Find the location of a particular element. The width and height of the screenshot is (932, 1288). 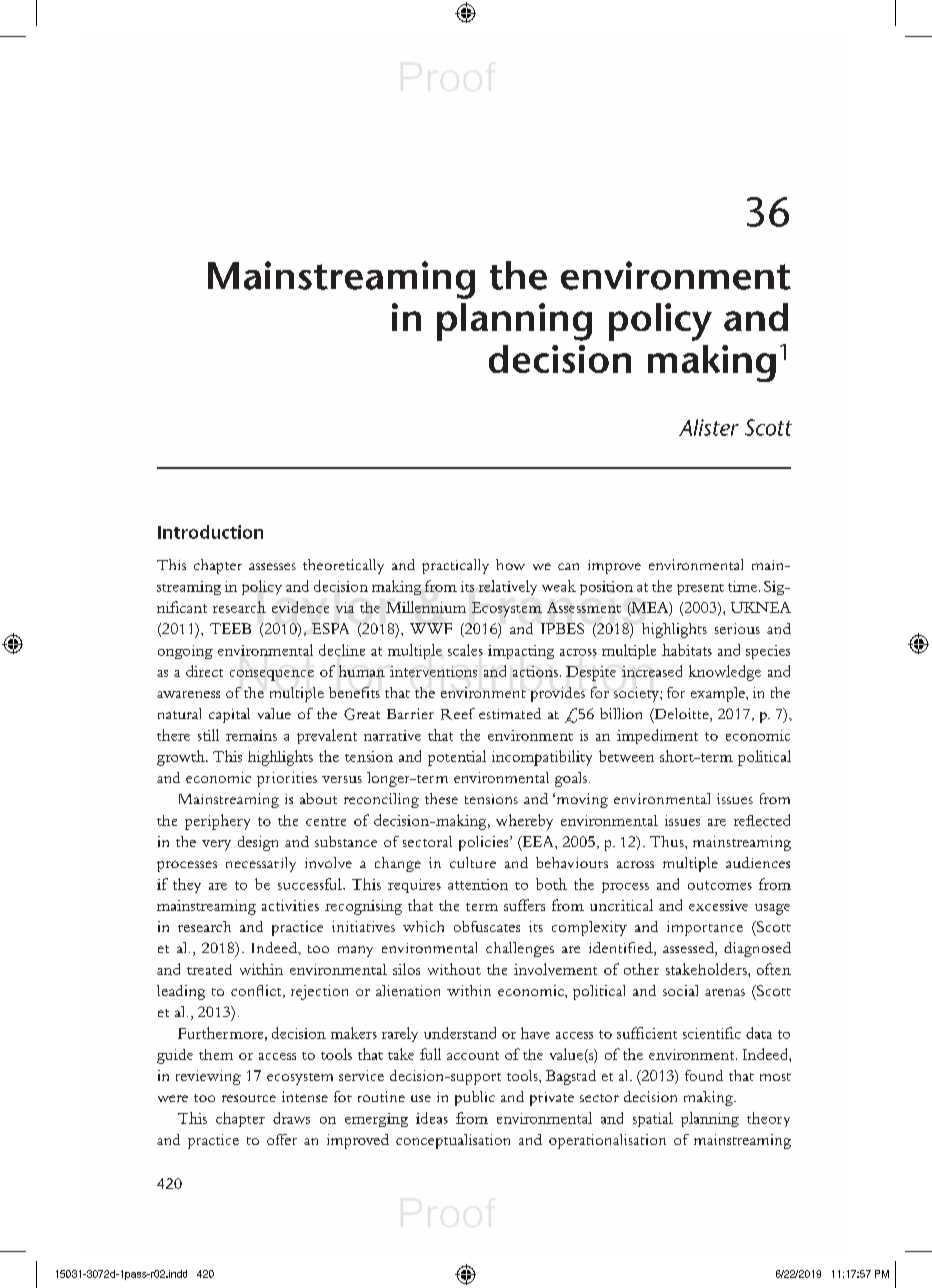

how is located at coordinates (510, 564).
